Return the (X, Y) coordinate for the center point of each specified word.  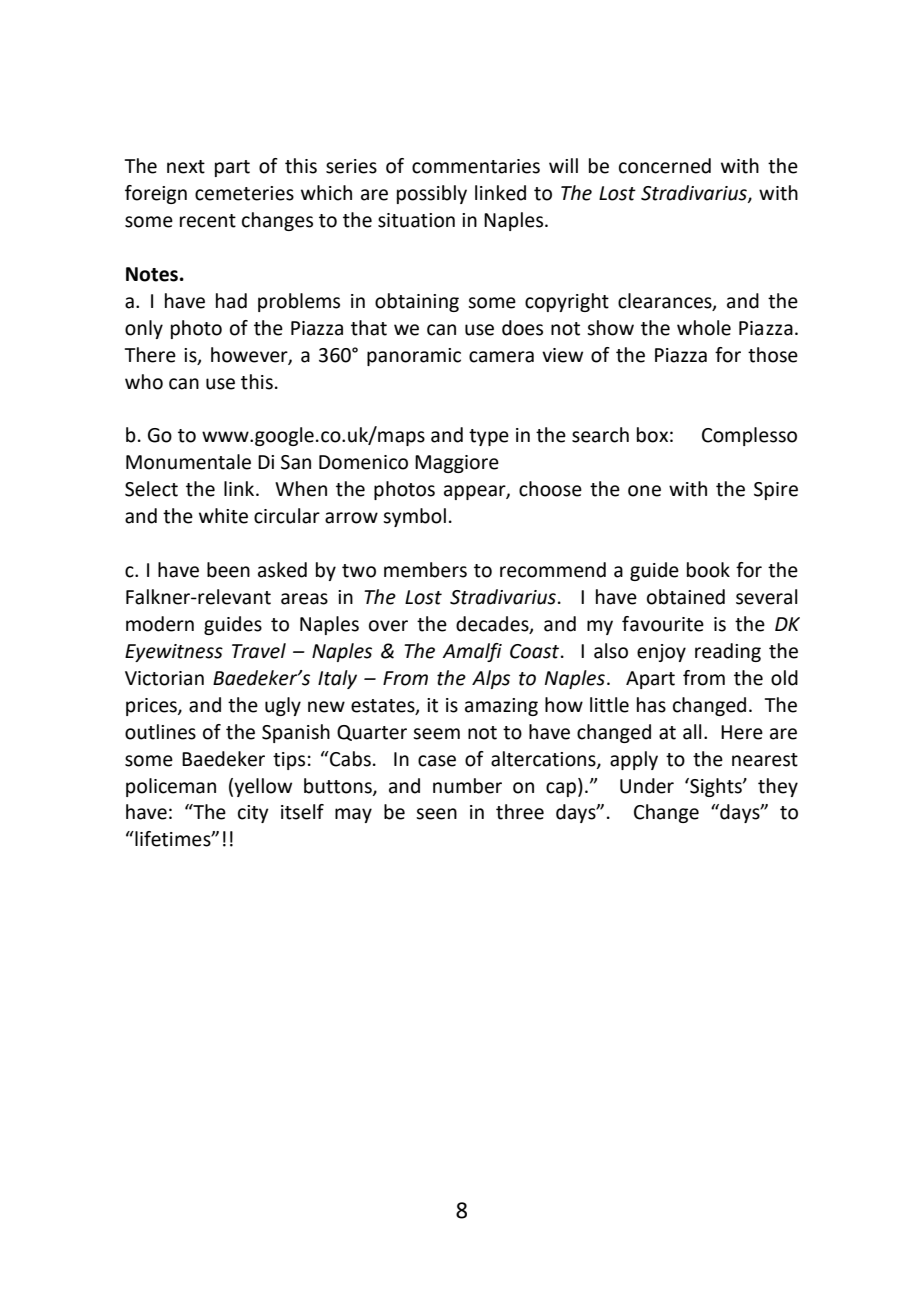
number (467, 786)
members (425, 570)
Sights (716, 787)
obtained (686, 597)
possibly (432, 194)
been (228, 570)
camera (501, 357)
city (253, 814)
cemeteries (244, 193)
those (773, 355)
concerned (665, 166)
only (144, 329)
